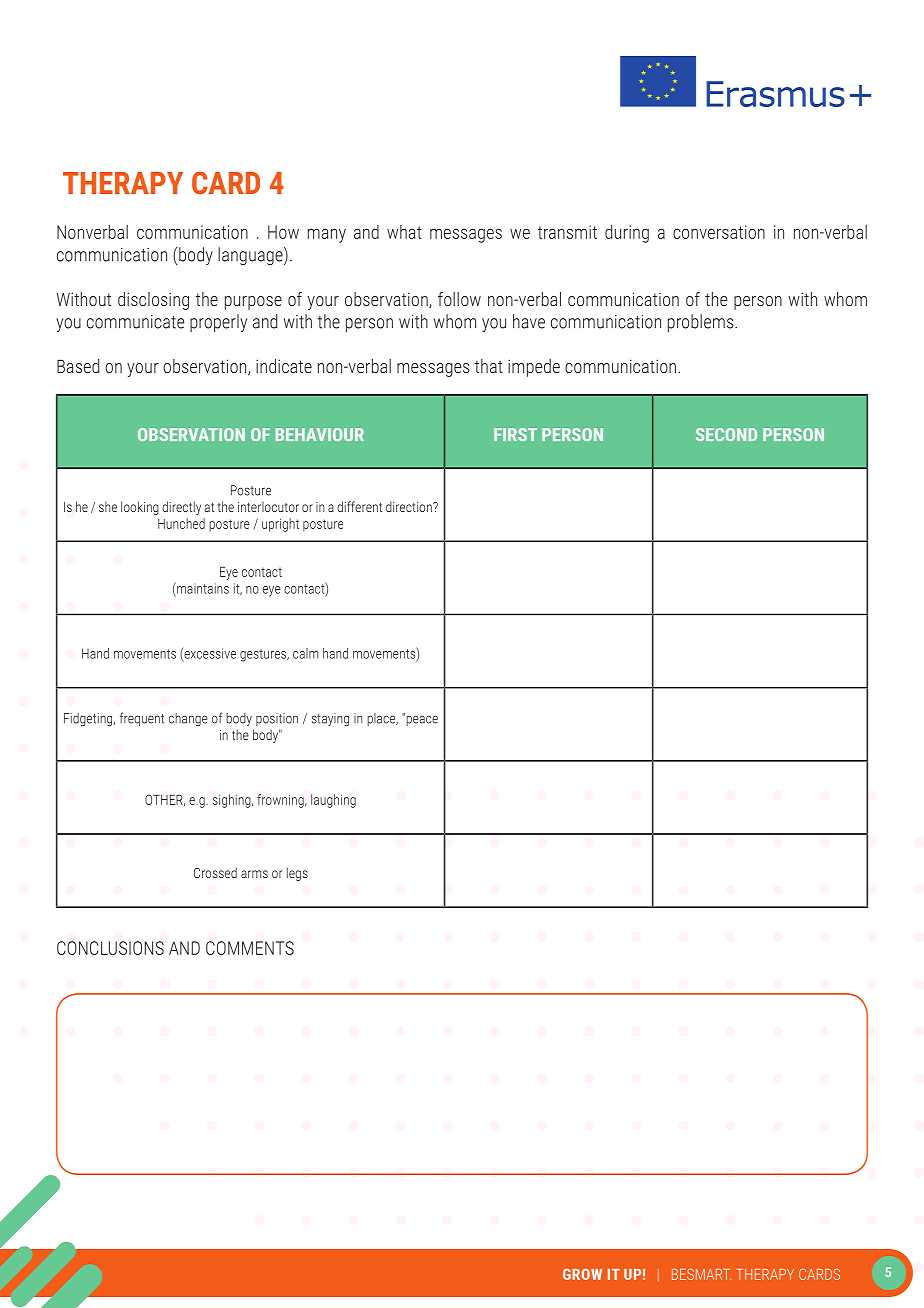 The width and height of the document is (924, 1308). What do you see at coordinates (153, 301) in the document?
I see `disclosing` at bounding box center [153, 301].
